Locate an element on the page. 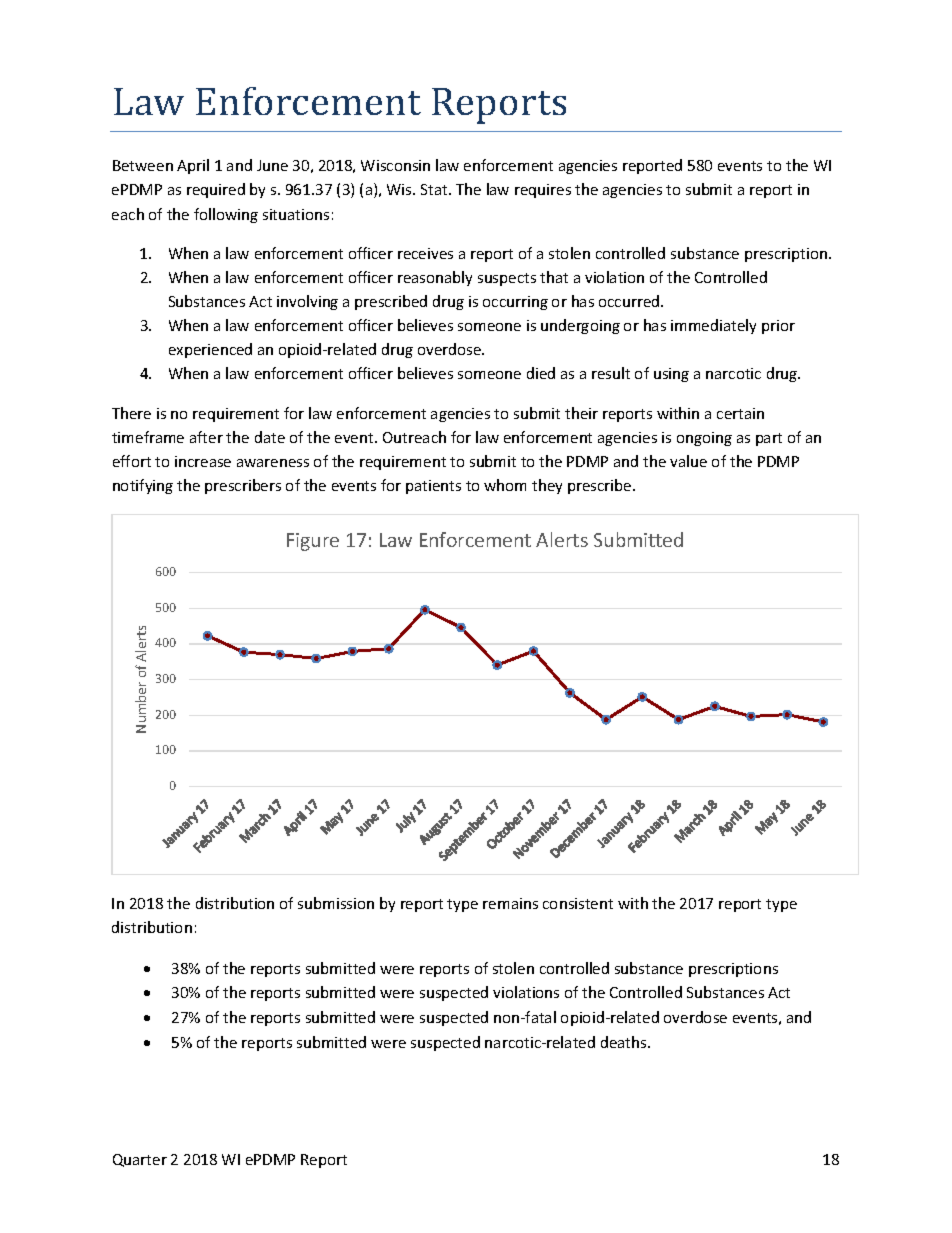  Quarter is located at coordinates (140, 1160).
